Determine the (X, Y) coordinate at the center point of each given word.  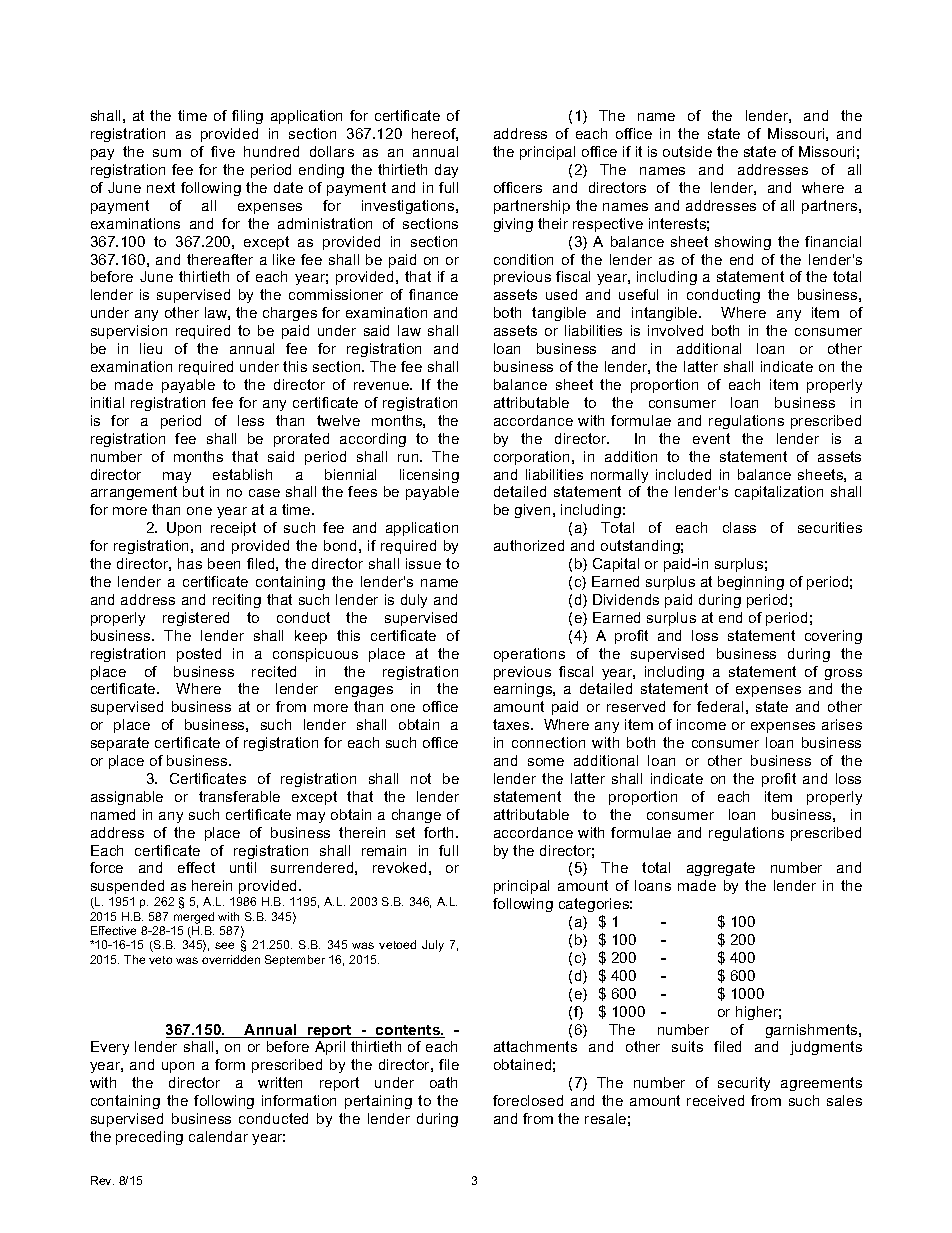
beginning (751, 583)
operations (529, 655)
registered (196, 619)
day (446, 171)
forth (440, 832)
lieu (151, 348)
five (223, 151)
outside (687, 151)
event (711, 438)
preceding (149, 1138)
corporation (531, 458)
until (243, 867)
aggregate (721, 869)
